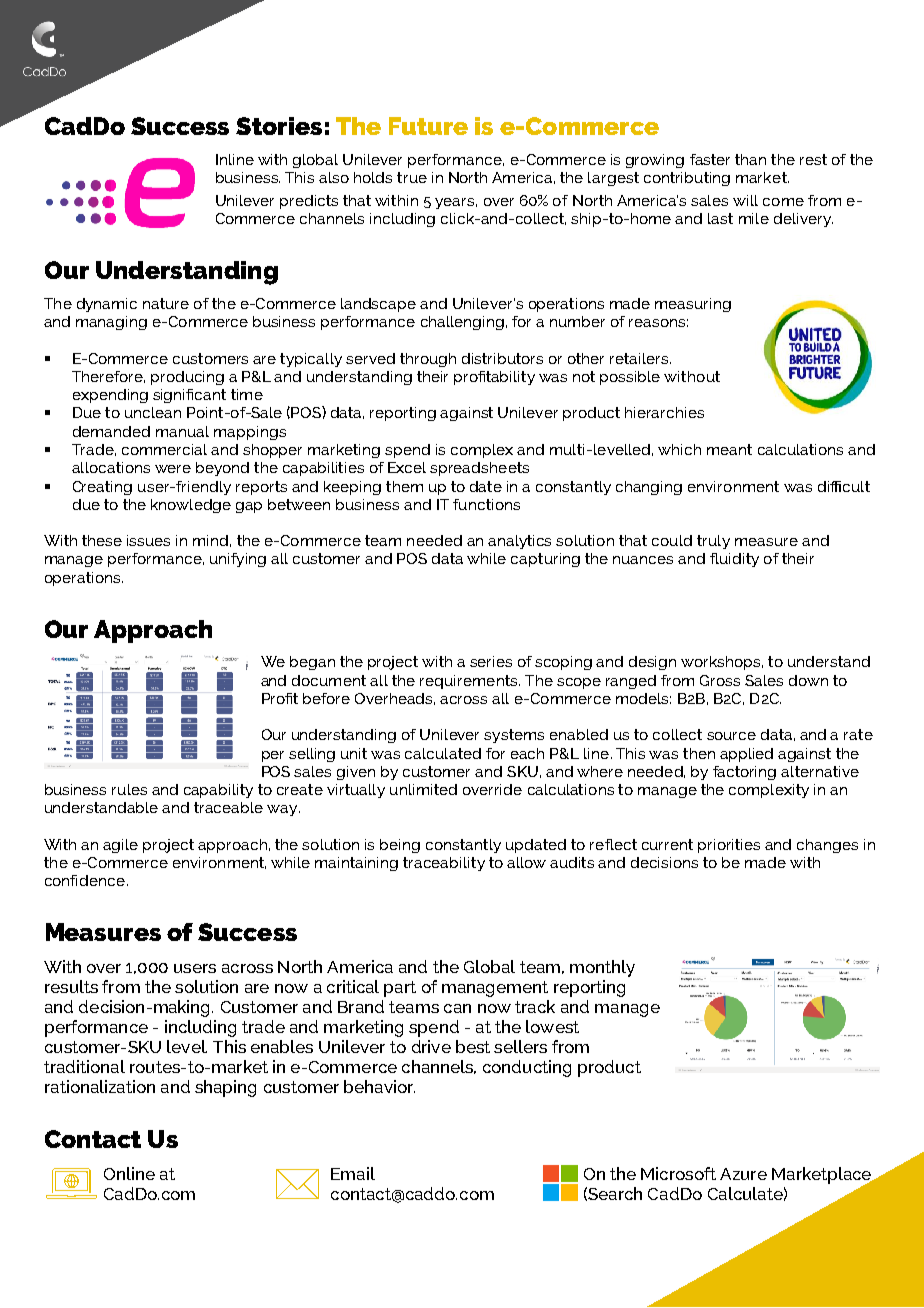 The image size is (924, 1308). Describe the element at coordinates (750, 159) in the screenshot. I see `than` at that location.
